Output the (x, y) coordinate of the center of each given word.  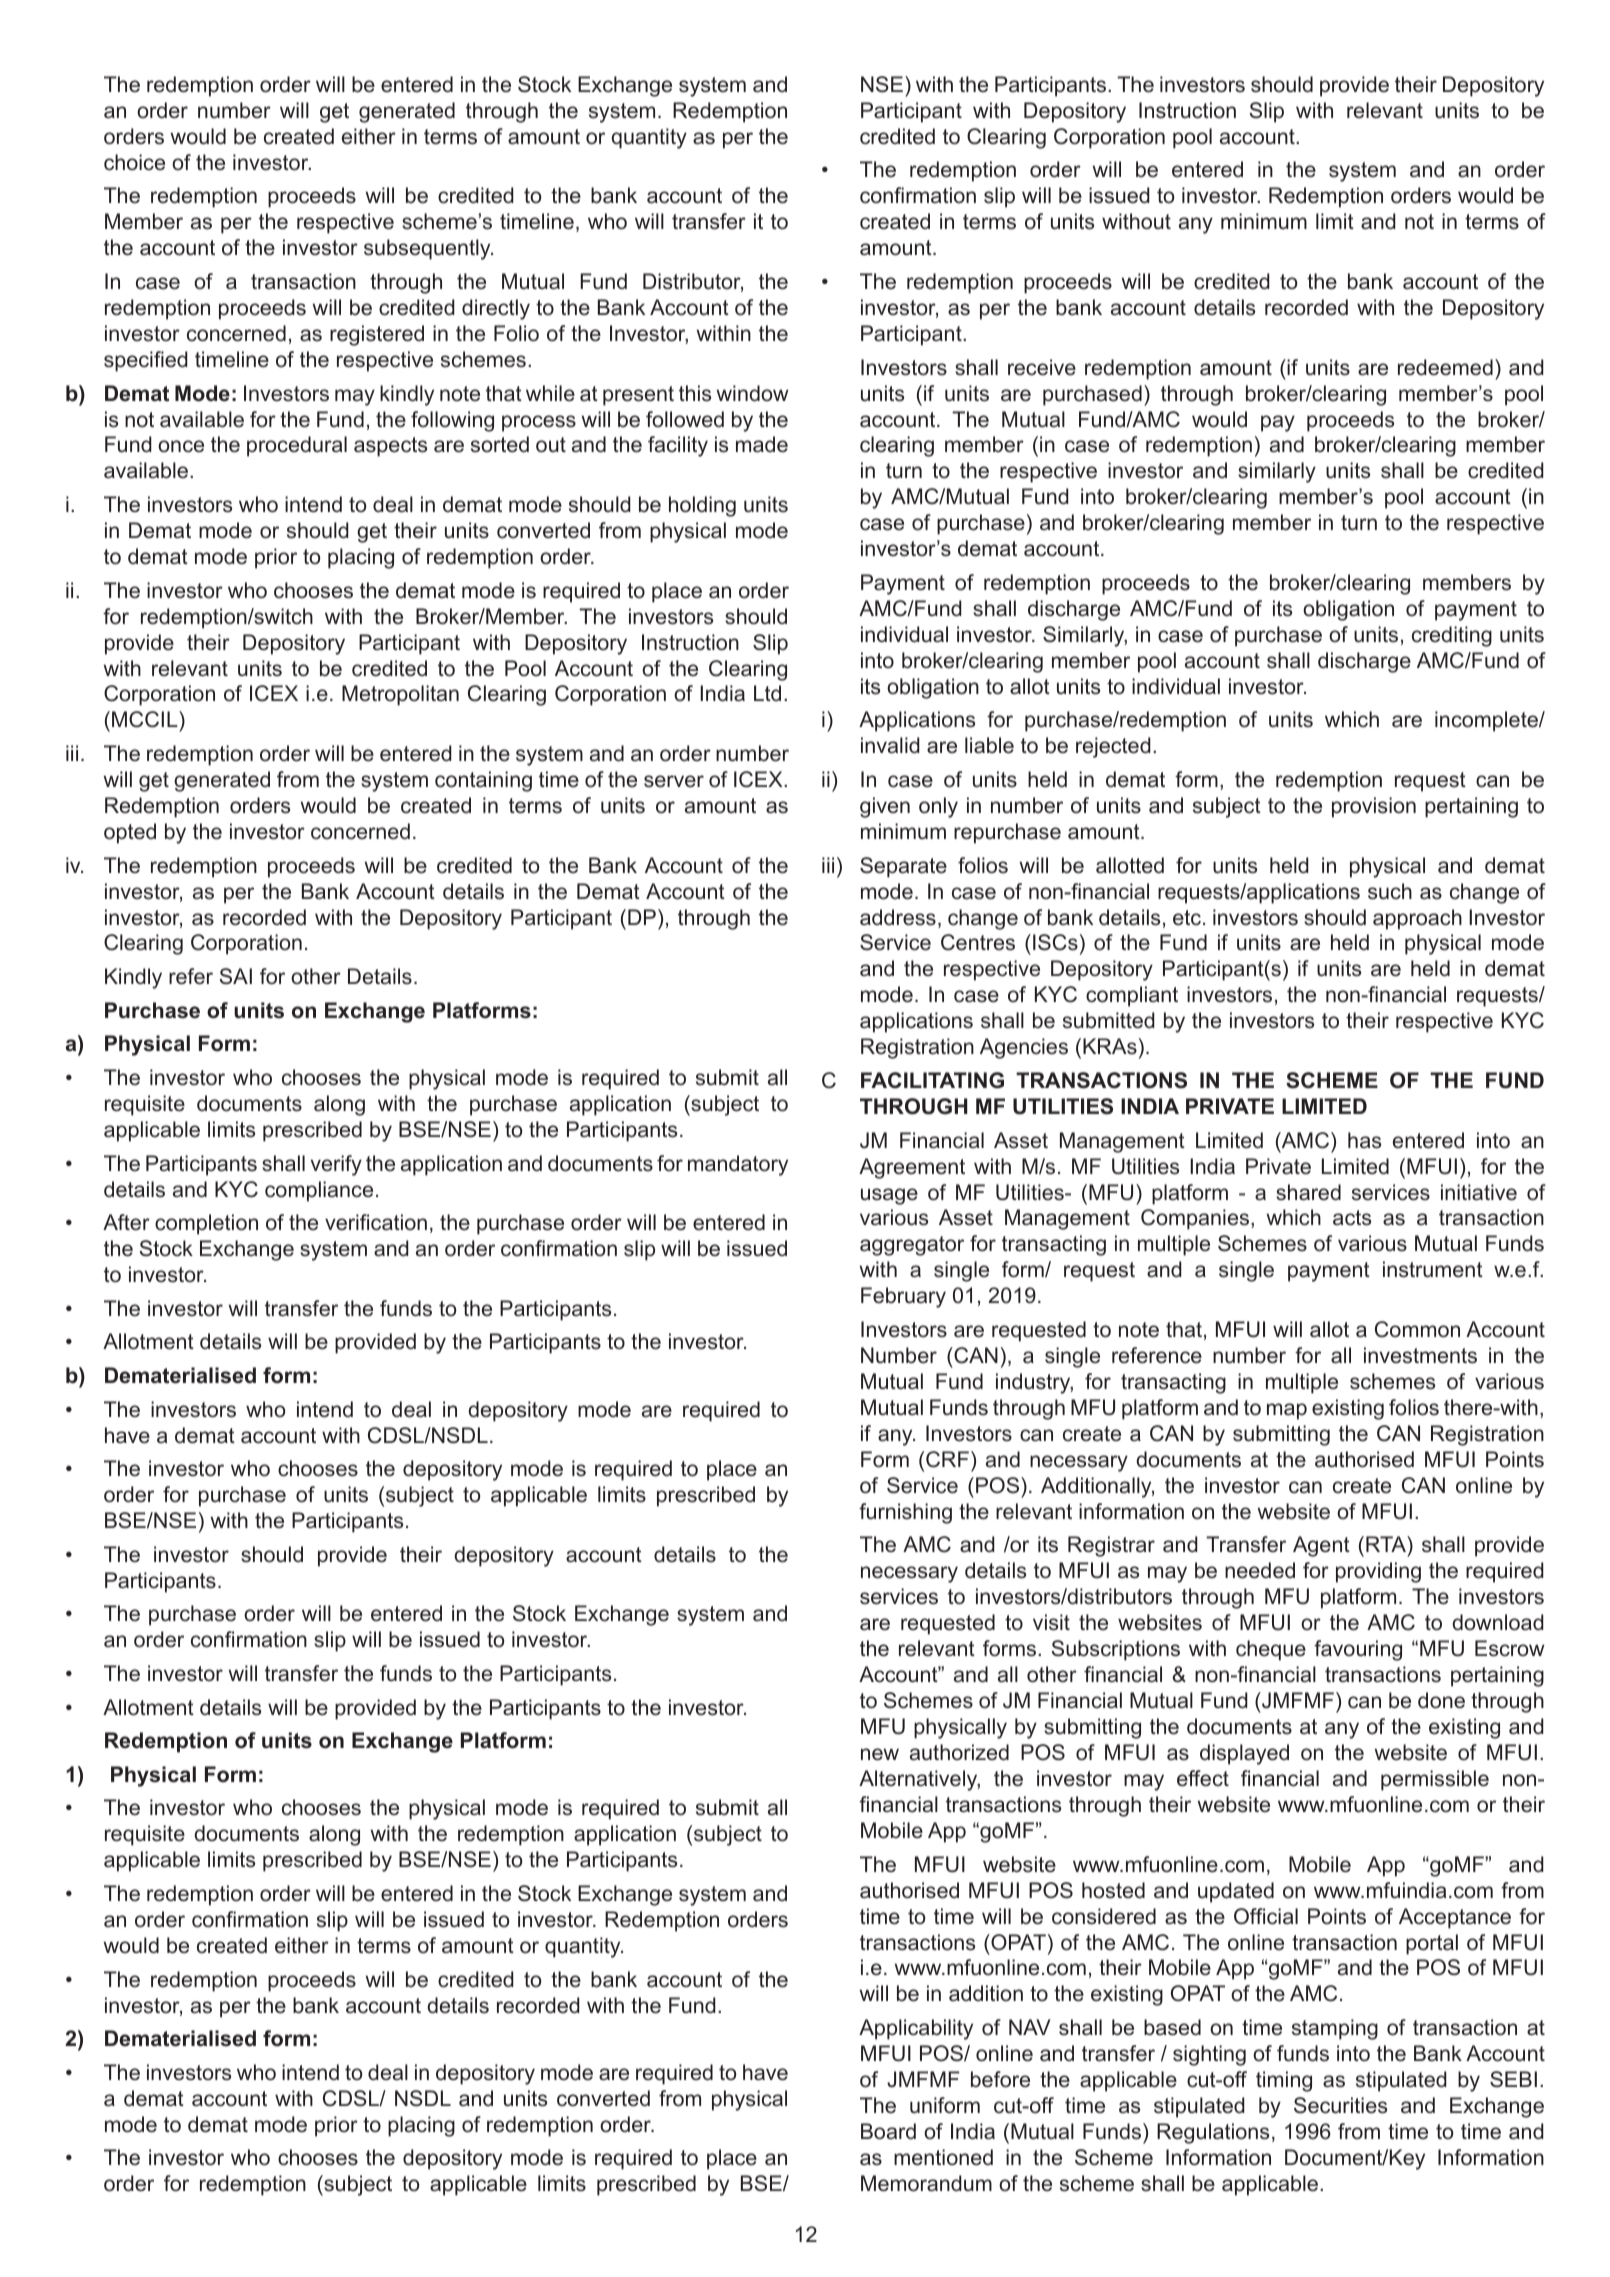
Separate (903, 867)
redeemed (1445, 367)
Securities (1340, 2105)
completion (206, 1224)
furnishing (905, 1513)
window (752, 393)
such (1390, 891)
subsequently (428, 249)
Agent (1321, 1546)
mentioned (943, 2157)
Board (888, 2131)
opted (130, 833)
